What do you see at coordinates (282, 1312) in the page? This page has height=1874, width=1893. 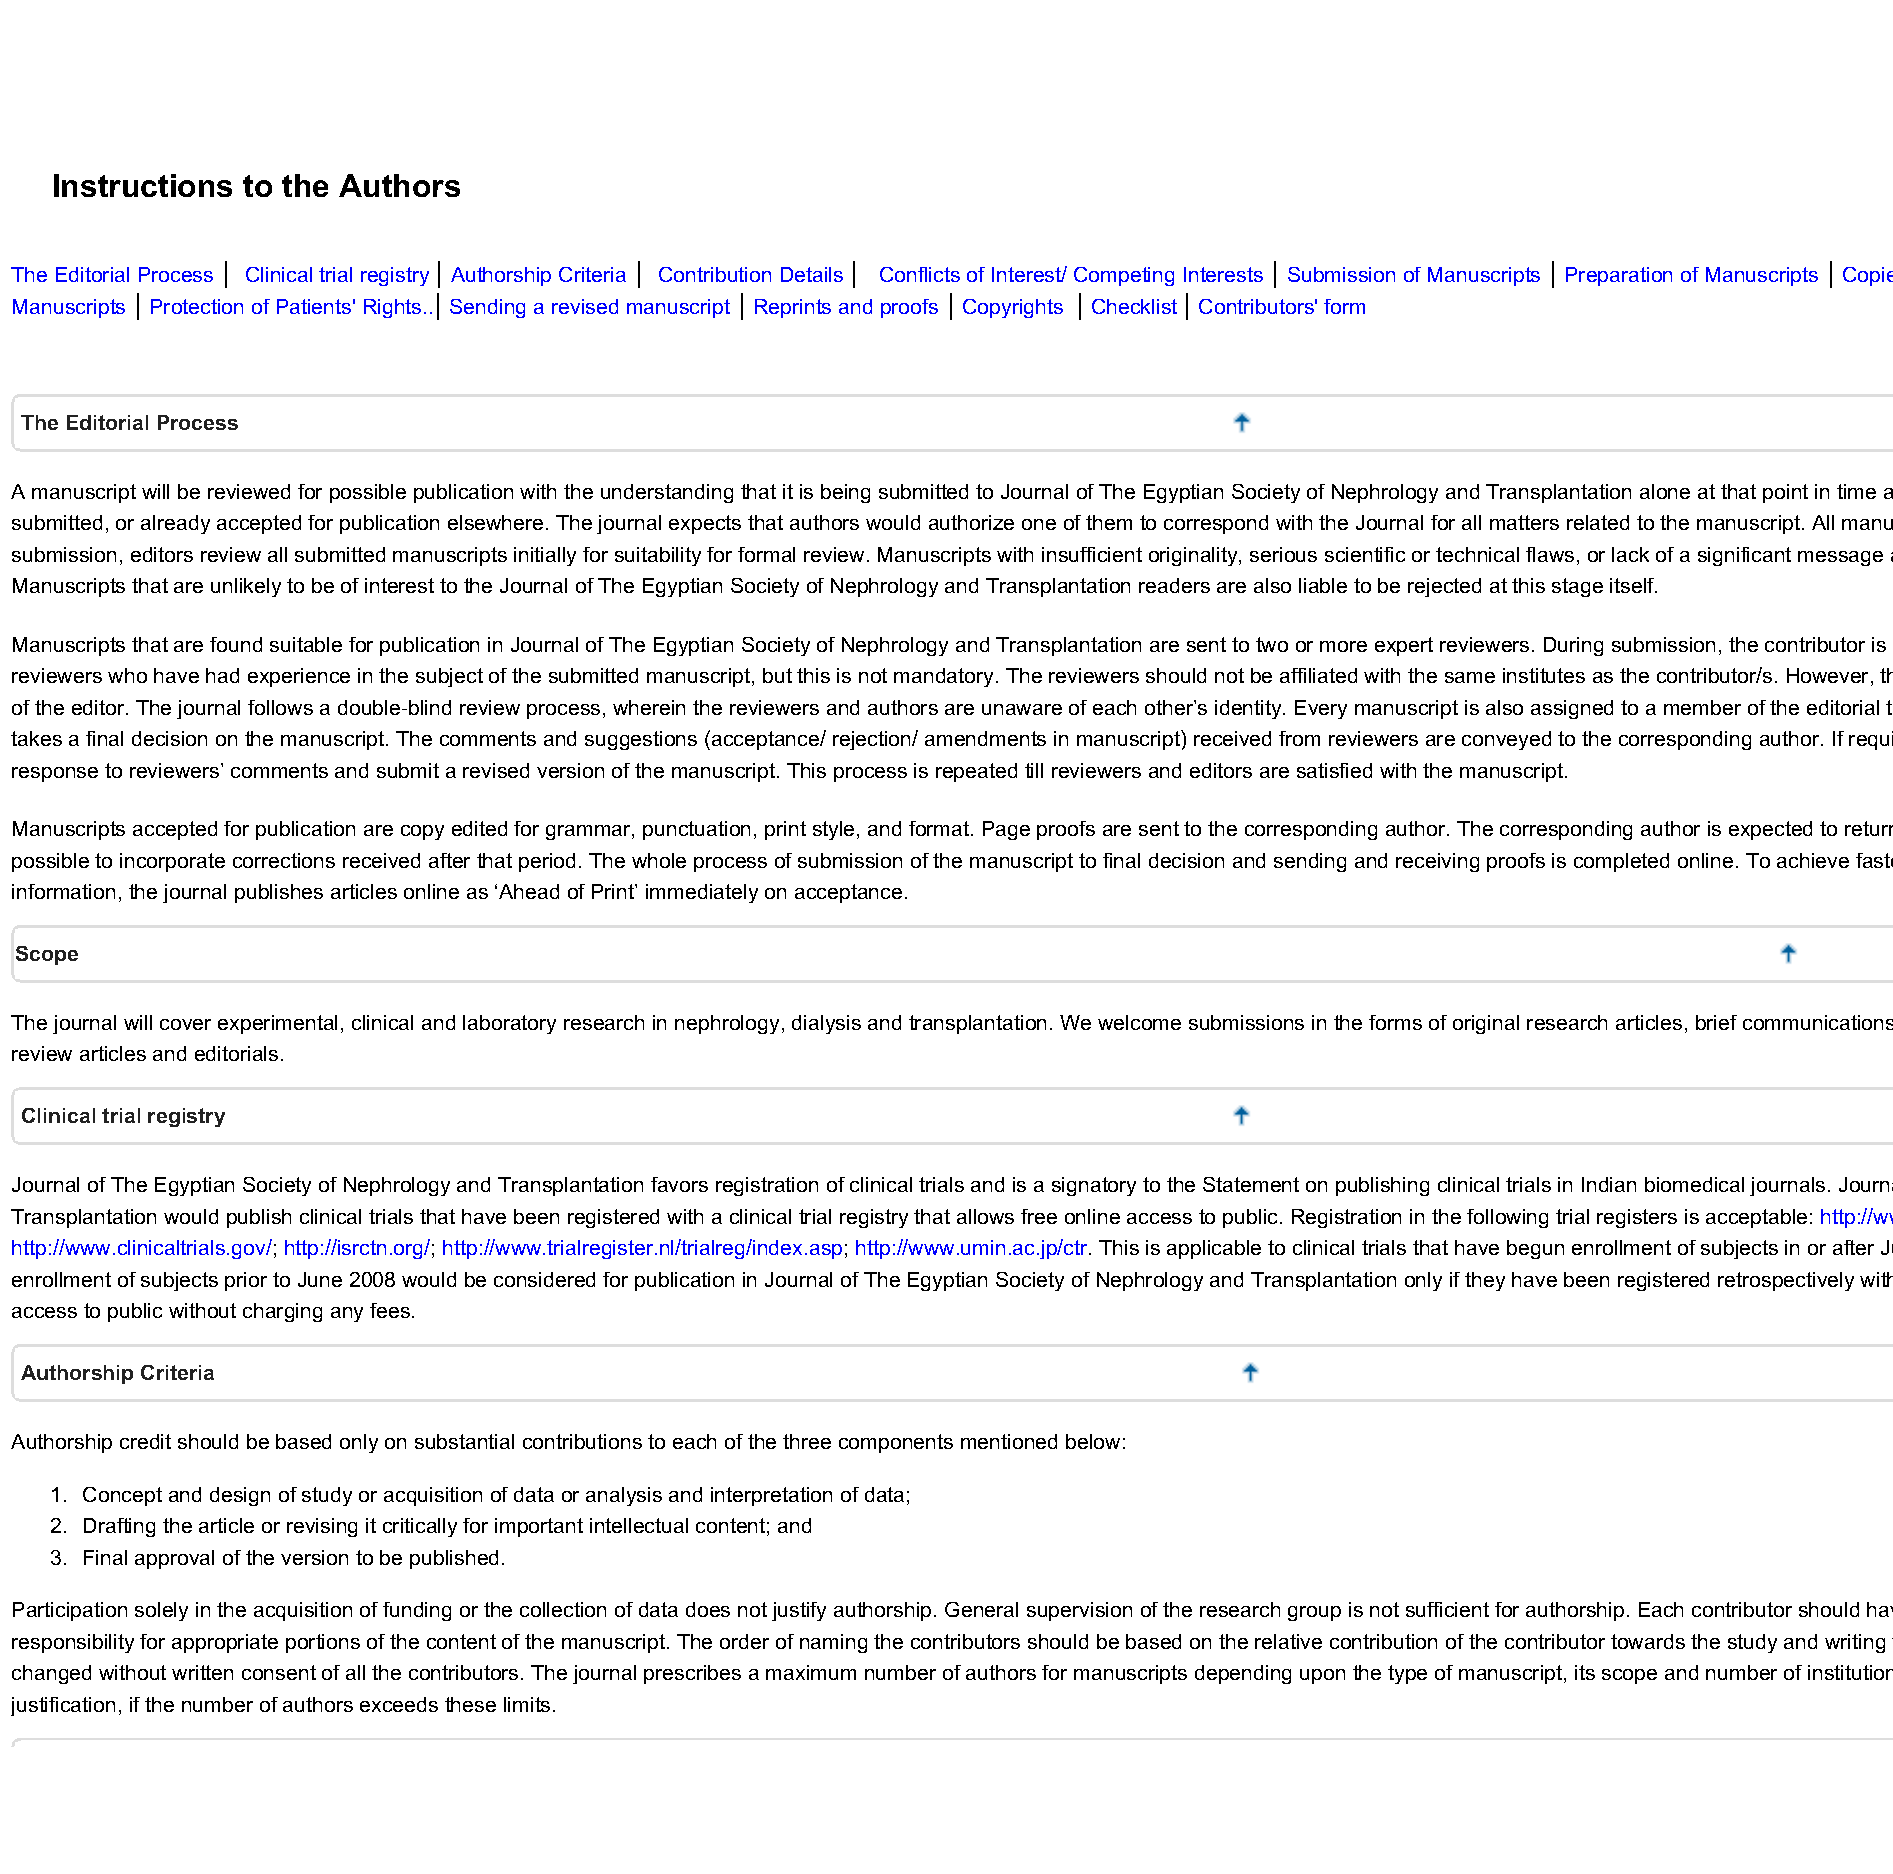 I see `charging` at bounding box center [282, 1312].
